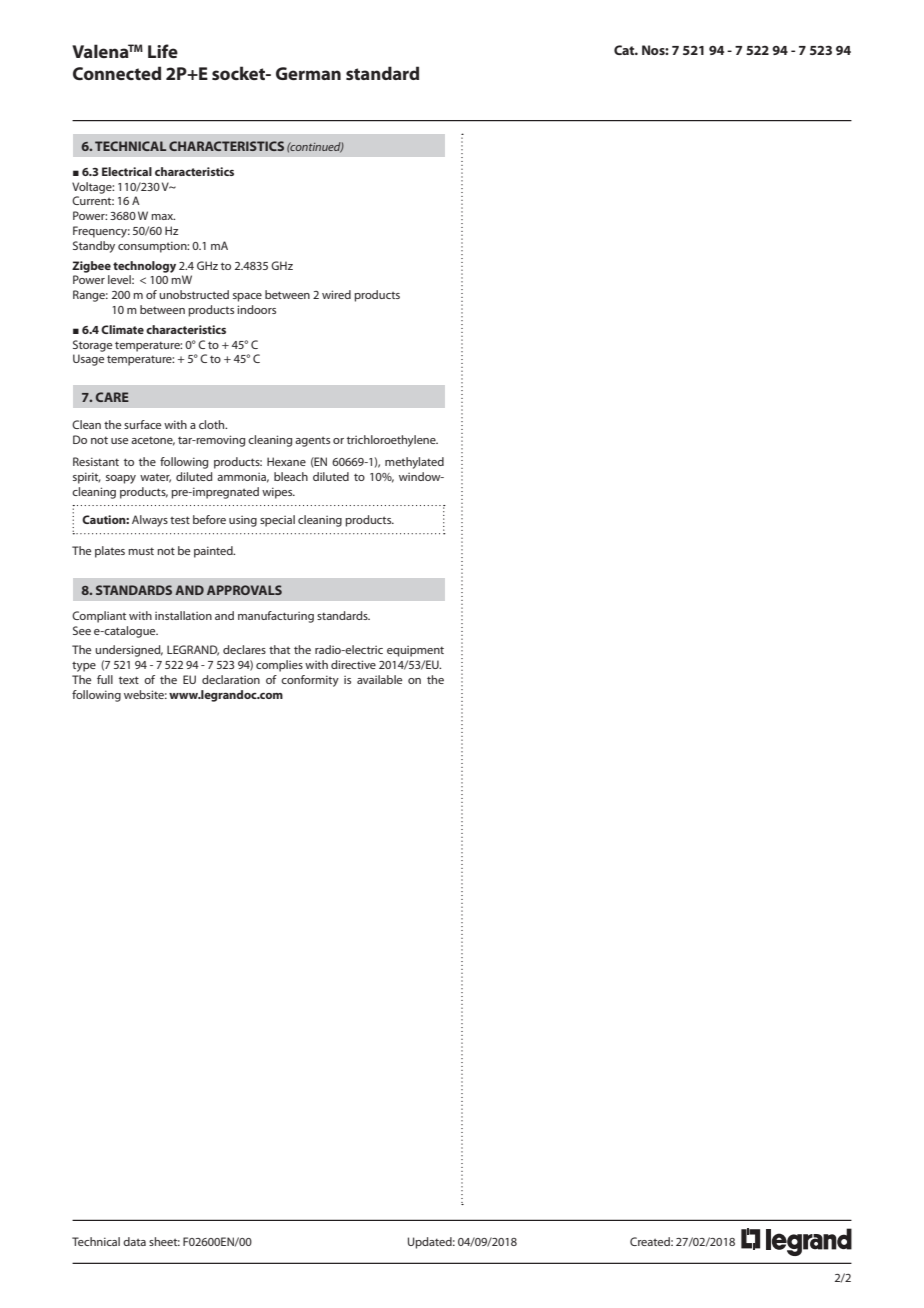 The height and width of the screenshot is (1308, 924). I want to click on Connected, so click(117, 73).
